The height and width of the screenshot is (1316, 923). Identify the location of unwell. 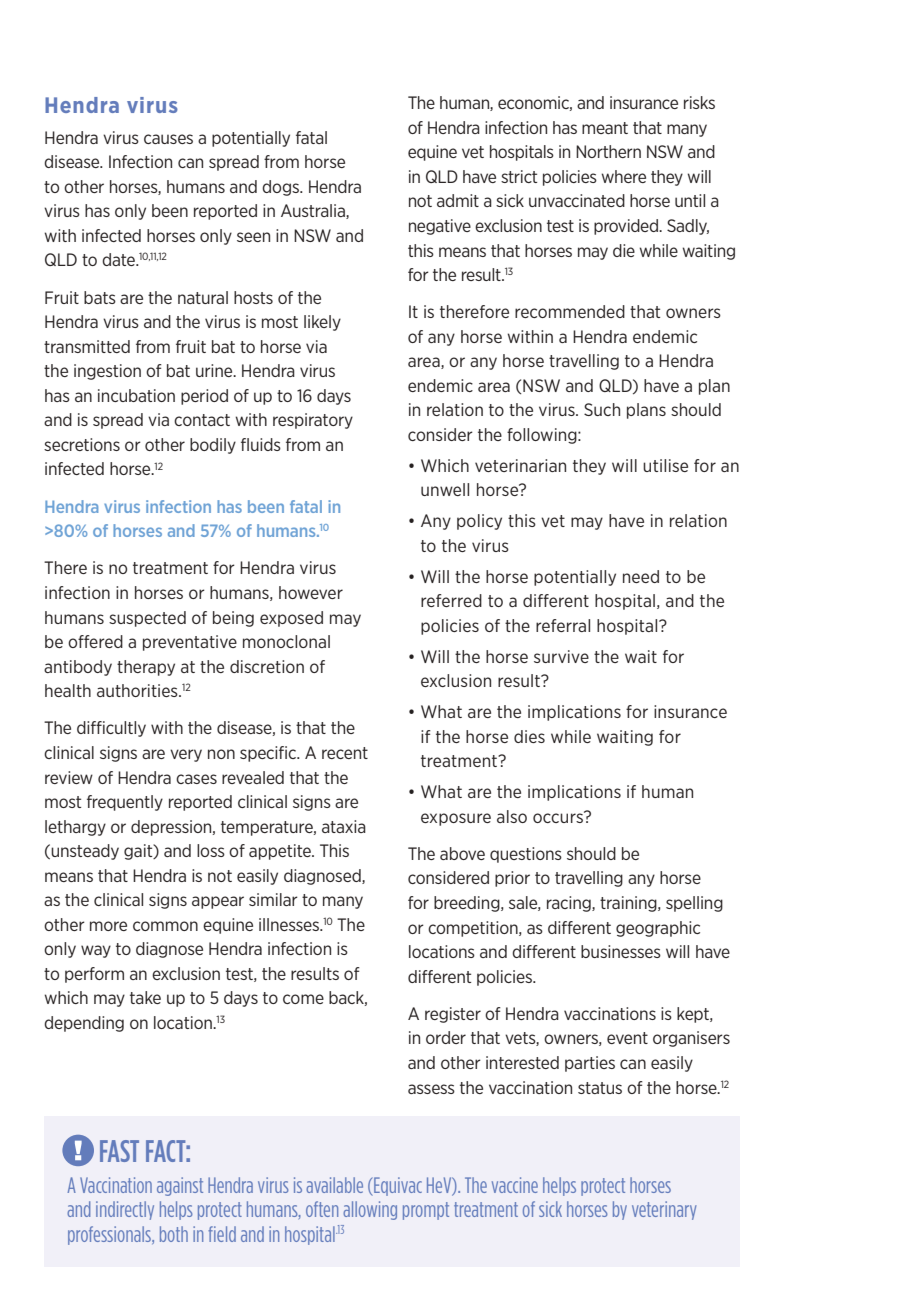
(445, 489).
